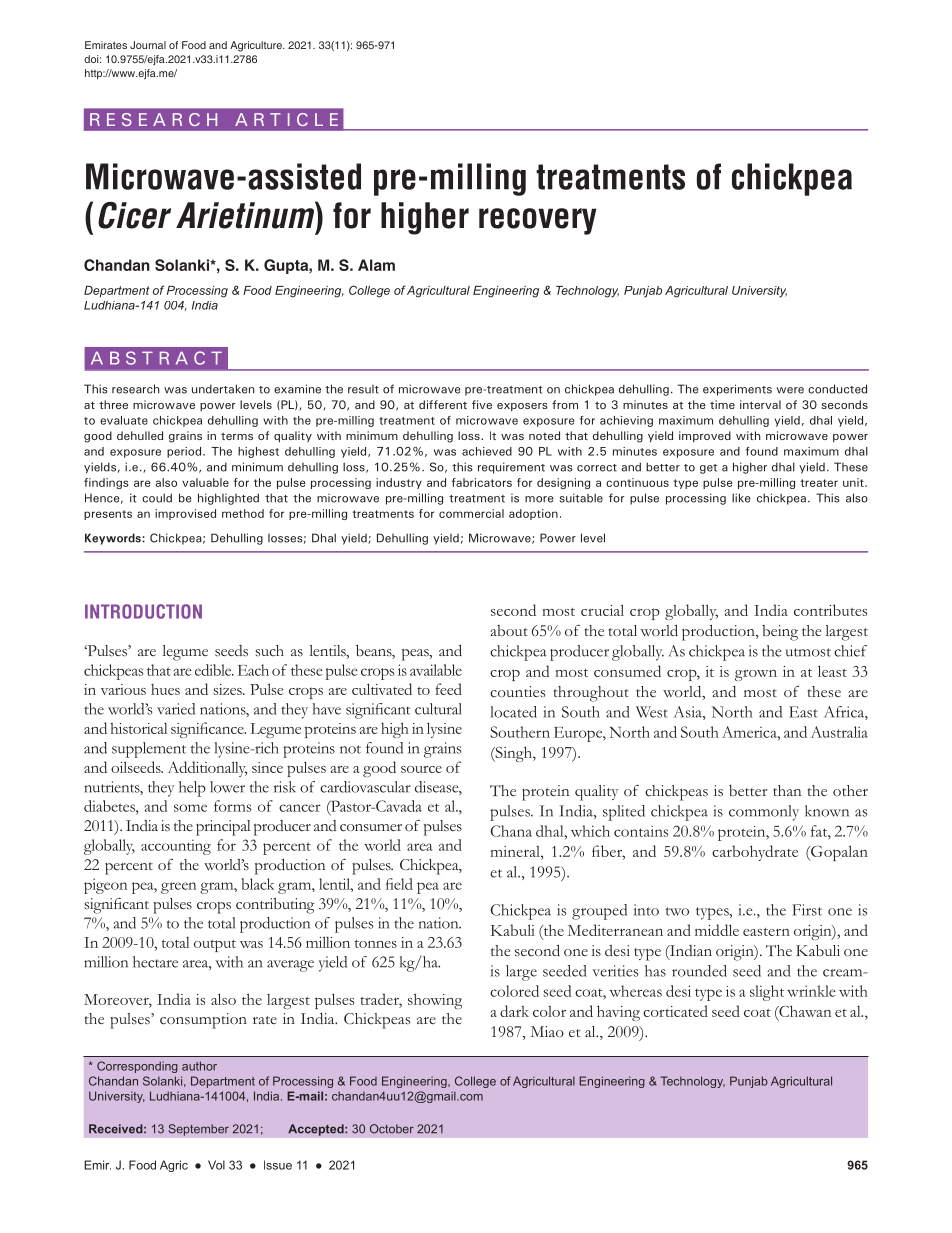  I want to click on recovery, so click(538, 221).
